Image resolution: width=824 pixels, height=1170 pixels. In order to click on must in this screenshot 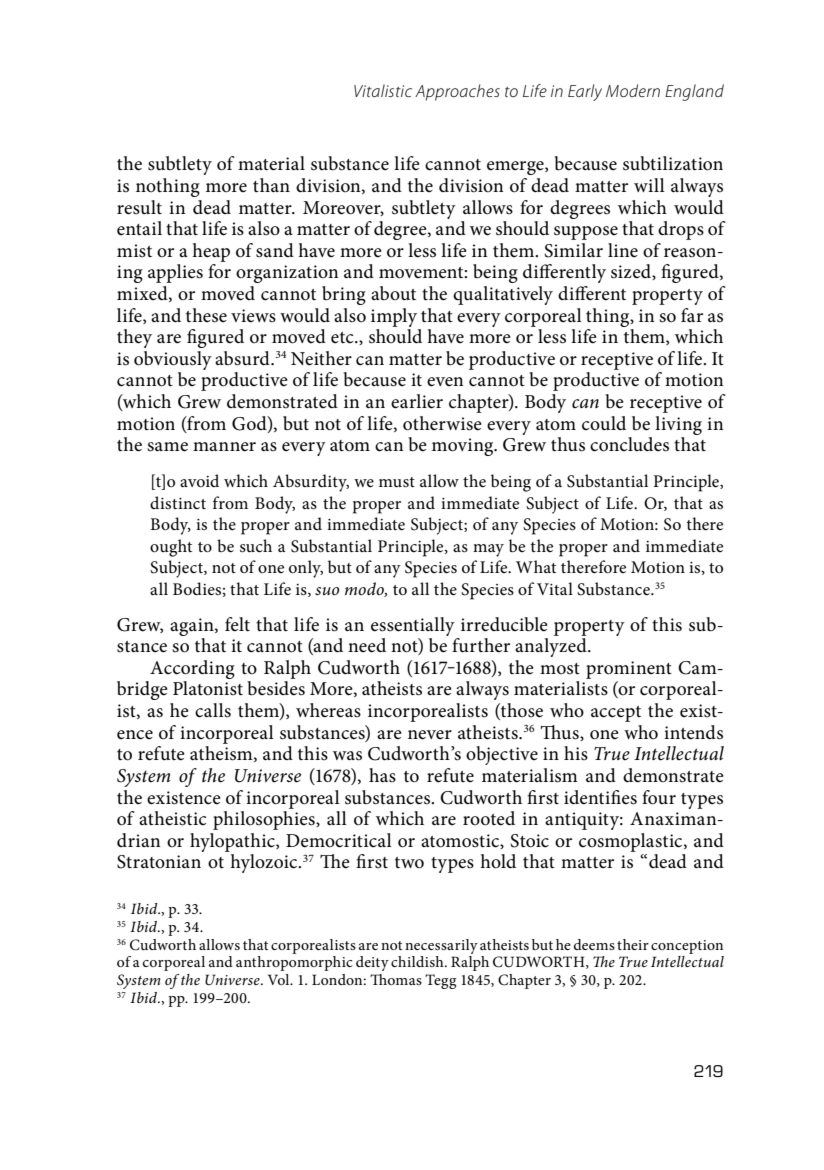, I will do `click(397, 482)`.
